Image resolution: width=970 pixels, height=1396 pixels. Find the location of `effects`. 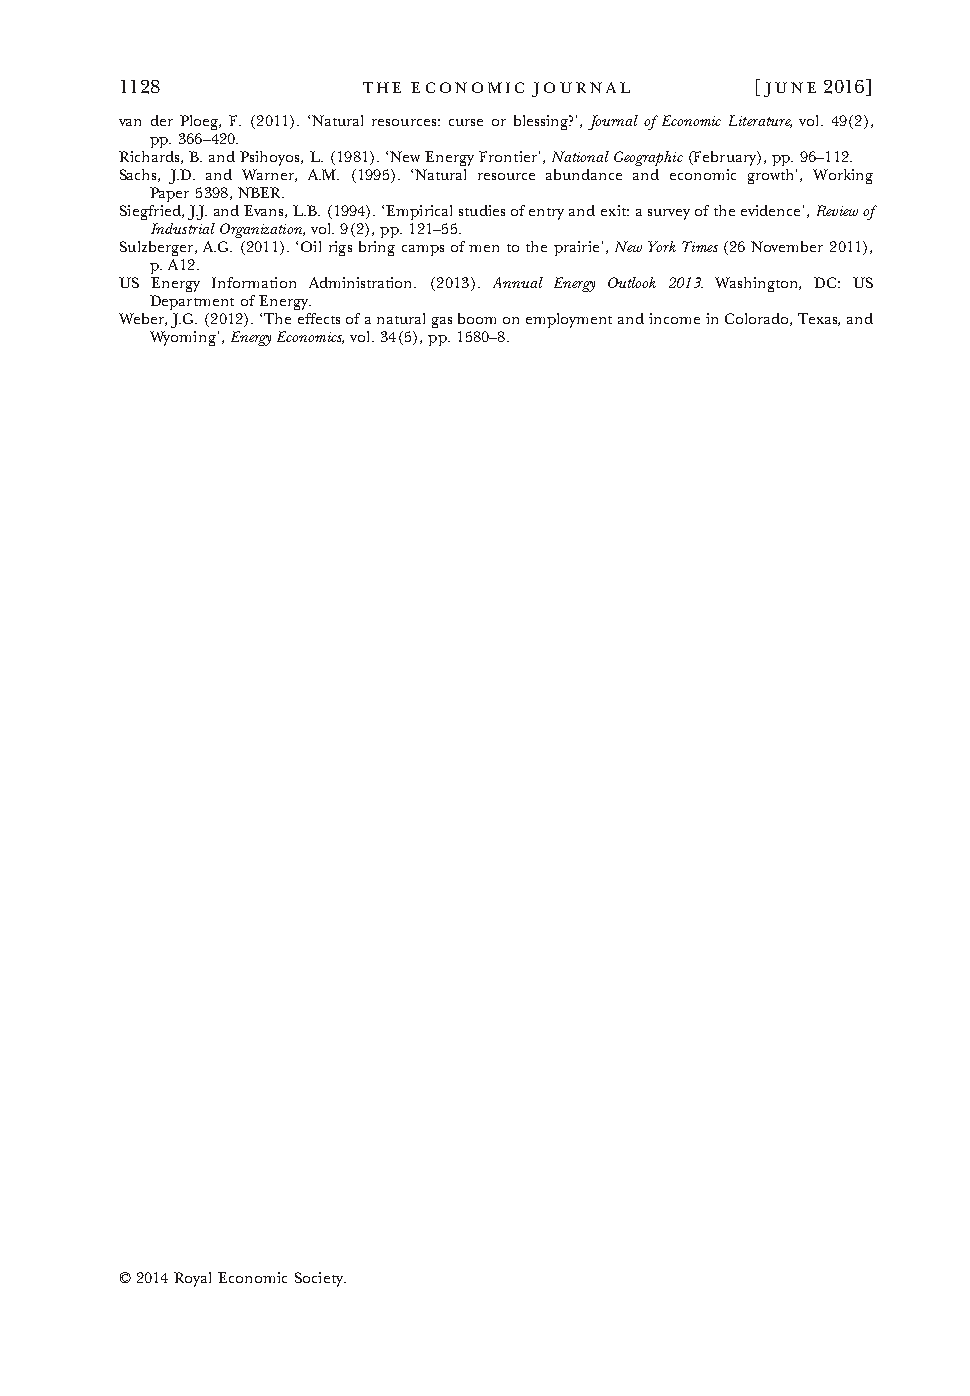

effects is located at coordinates (319, 318).
